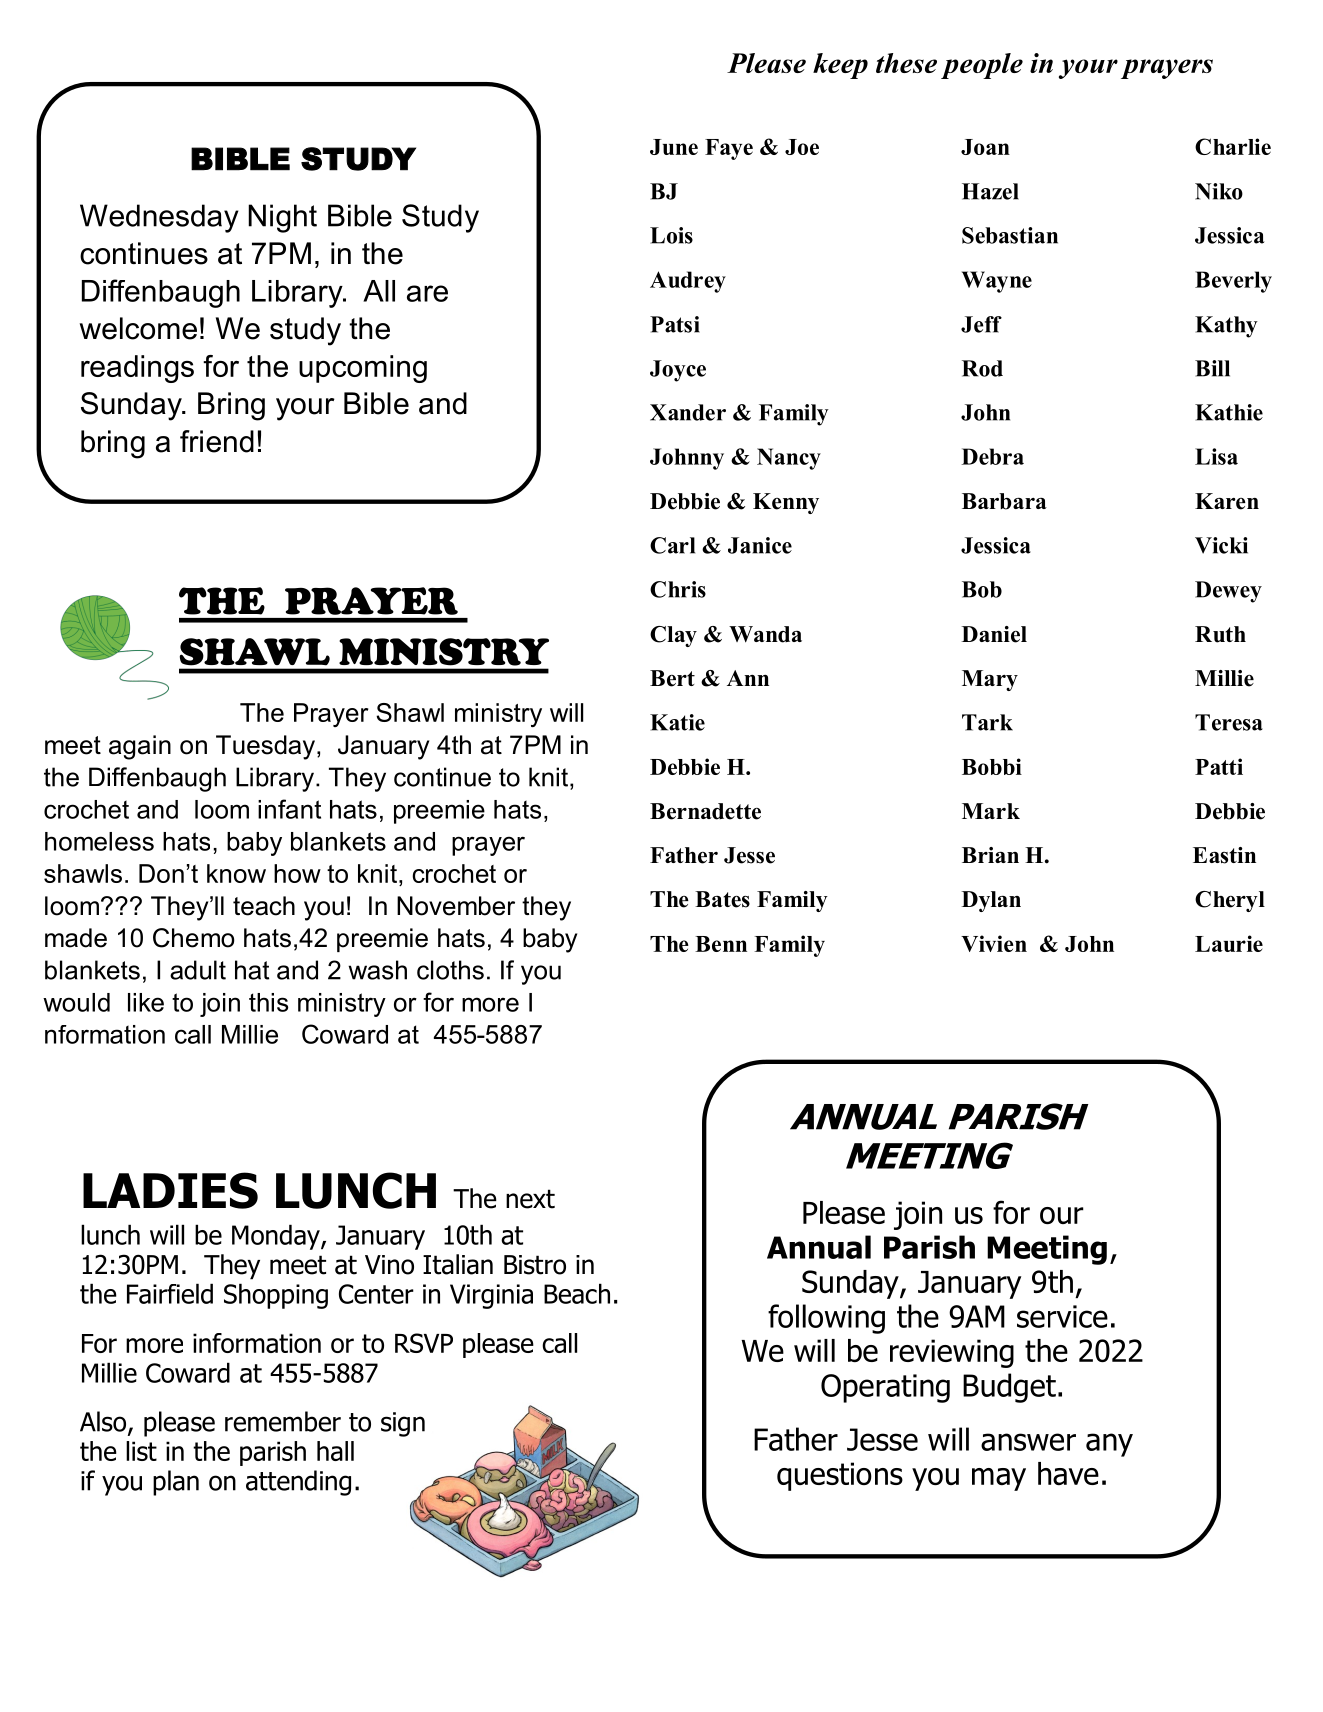 This image has width=1323, height=1712. I want to click on any, so click(1109, 1445).
